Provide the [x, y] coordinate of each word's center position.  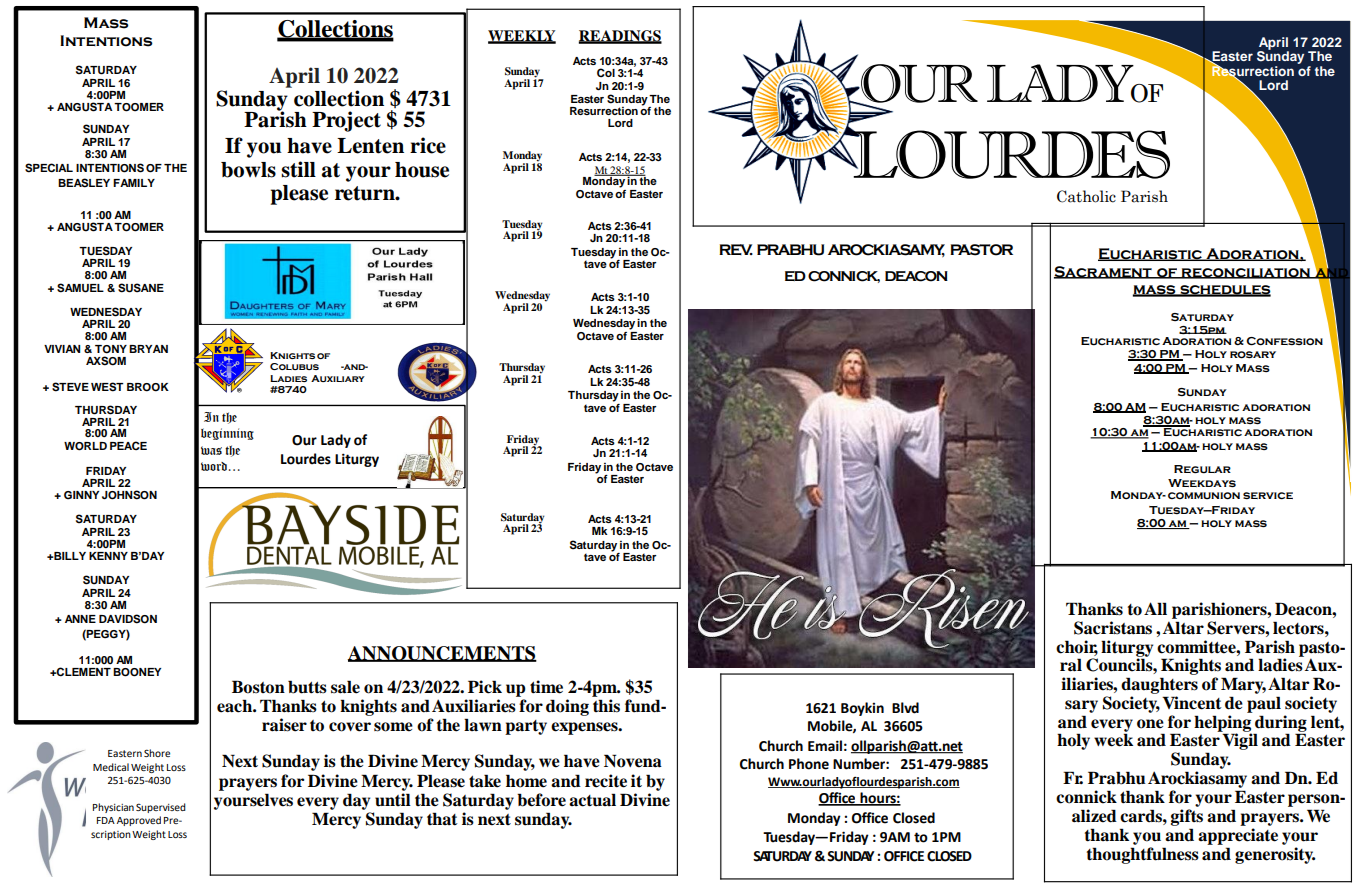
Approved [139, 821]
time [546, 687]
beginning [227, 434]
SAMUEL [80, 288]
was [211, 450]
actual [592, 800]
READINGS [620, 37]
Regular [1202, 469]
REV [736, 249]
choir [1077, 647]
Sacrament [1104, 272]
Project [346, 121]
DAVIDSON [128, 619]
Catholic [1086, 196]
